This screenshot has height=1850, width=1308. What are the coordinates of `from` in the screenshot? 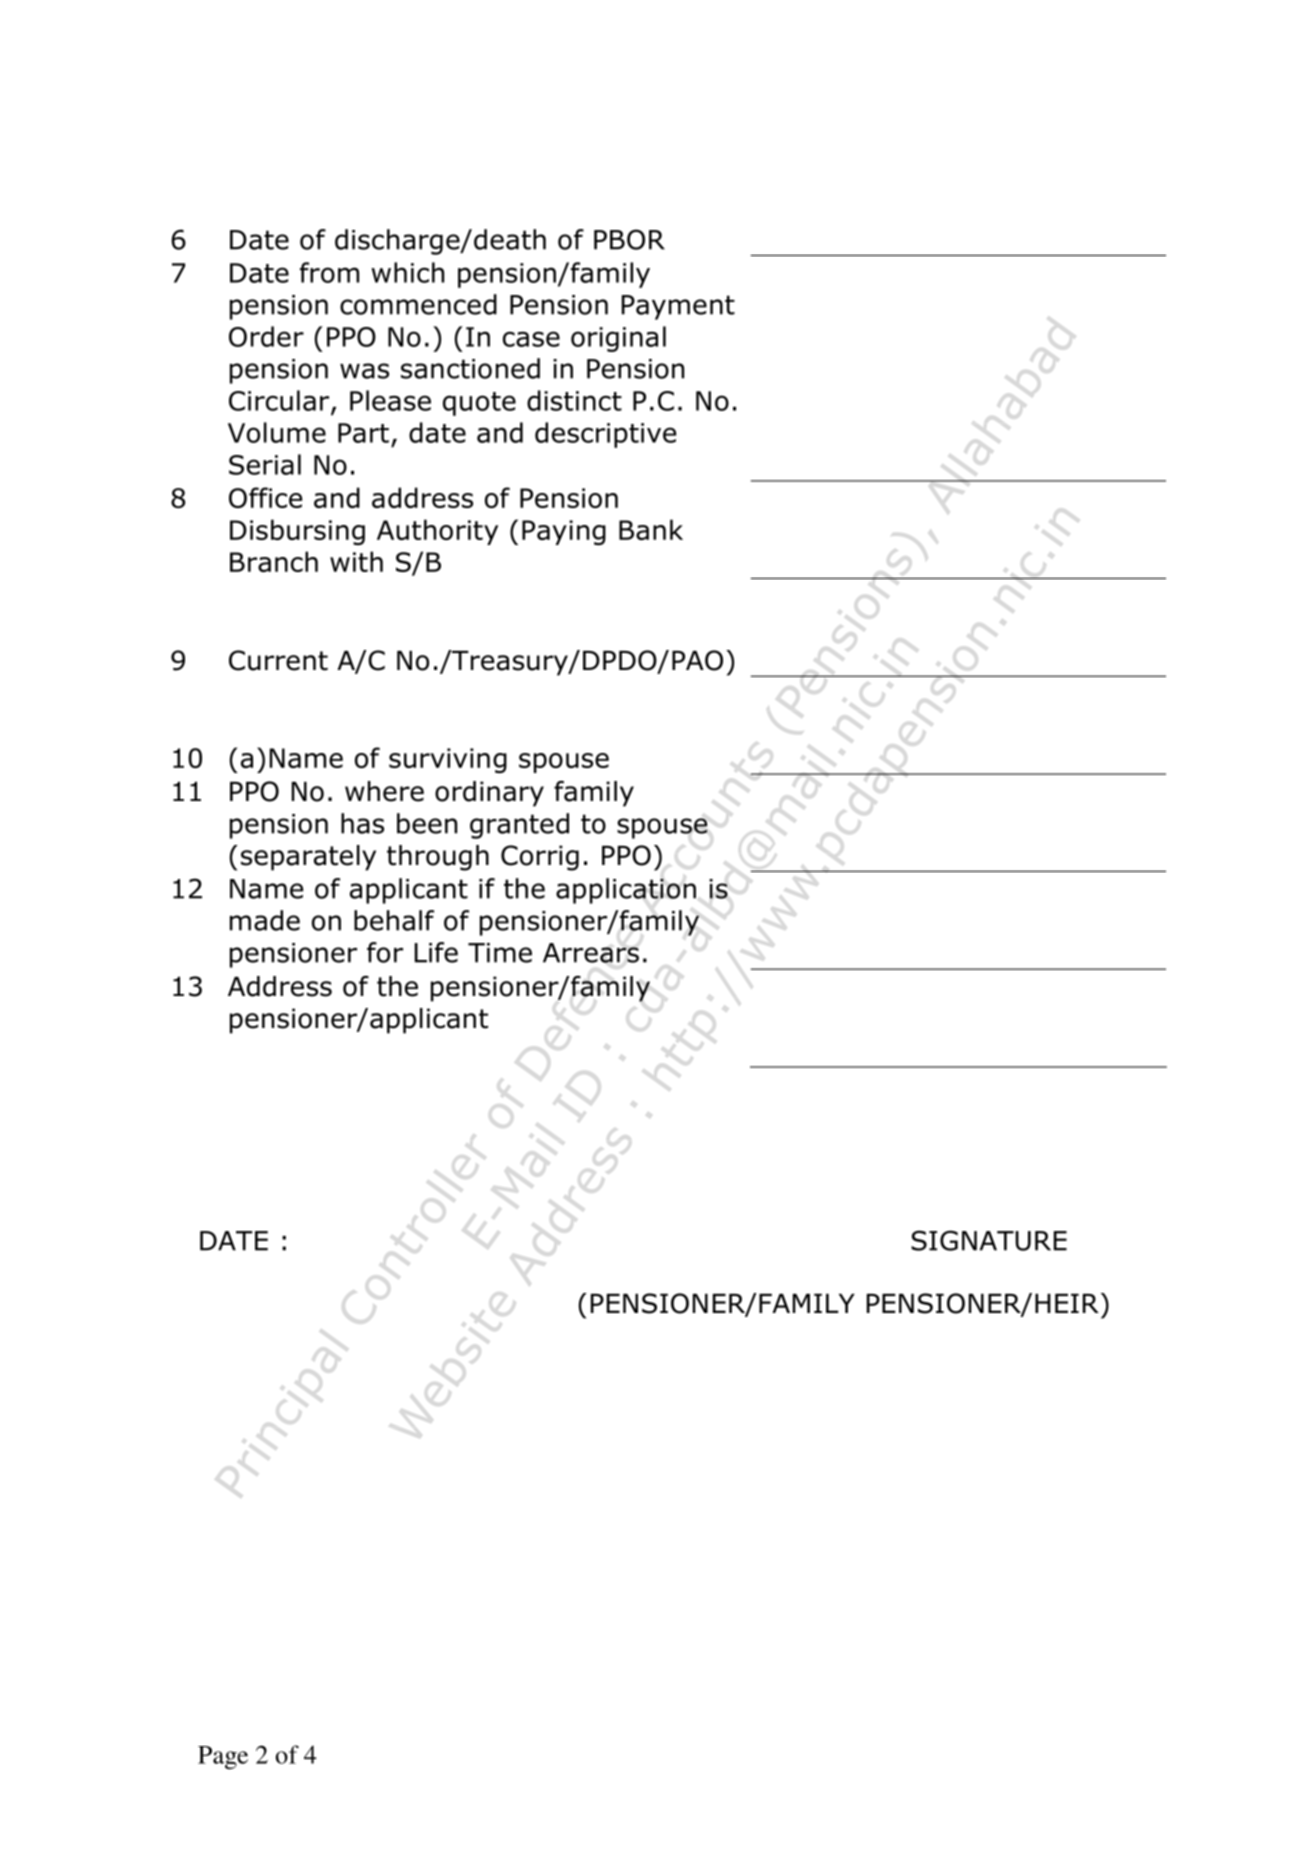 It's located at (329, 272).
